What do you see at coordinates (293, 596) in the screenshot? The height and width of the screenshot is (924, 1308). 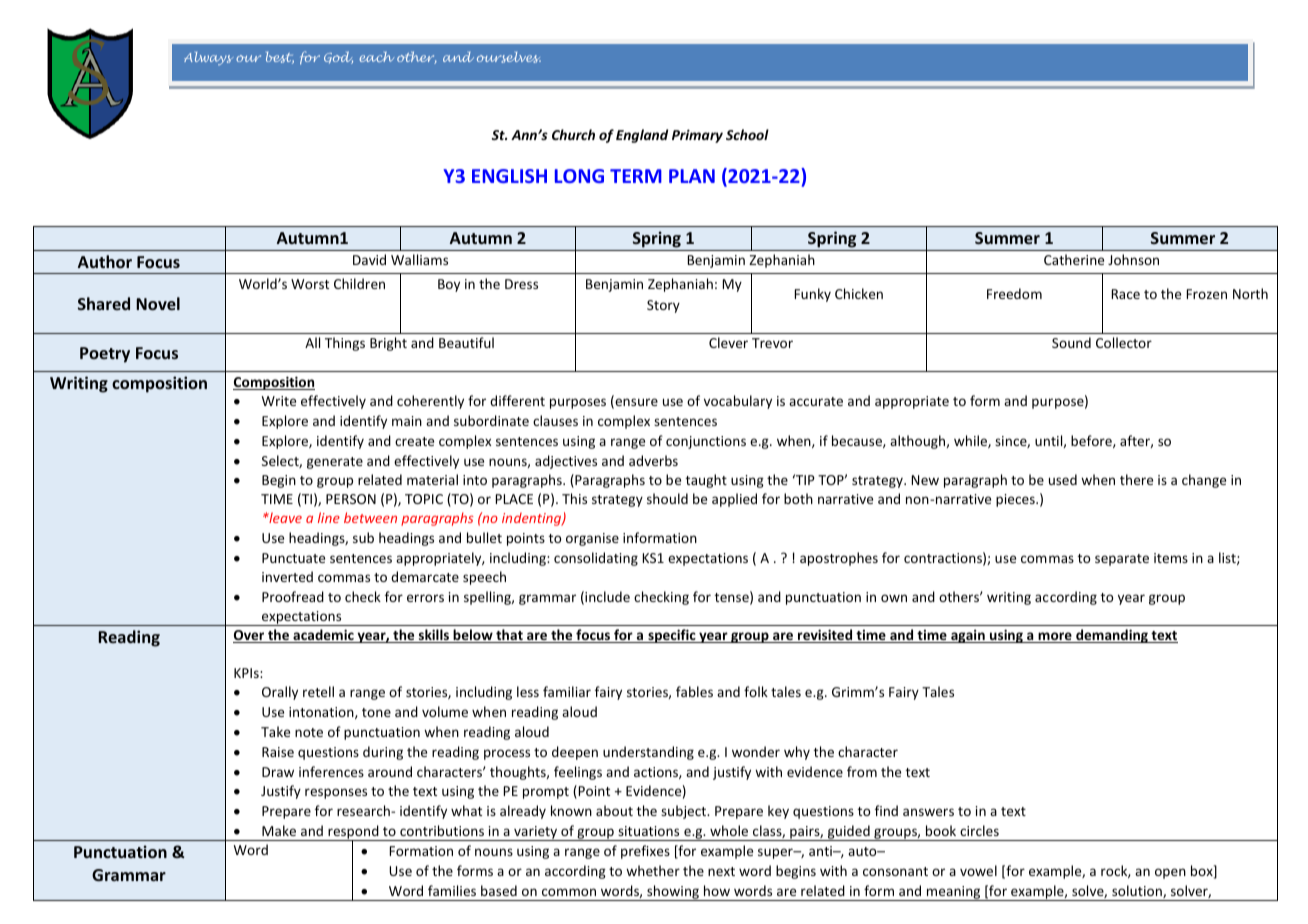 I see `Proofread` at bounding box center [293, 596].
